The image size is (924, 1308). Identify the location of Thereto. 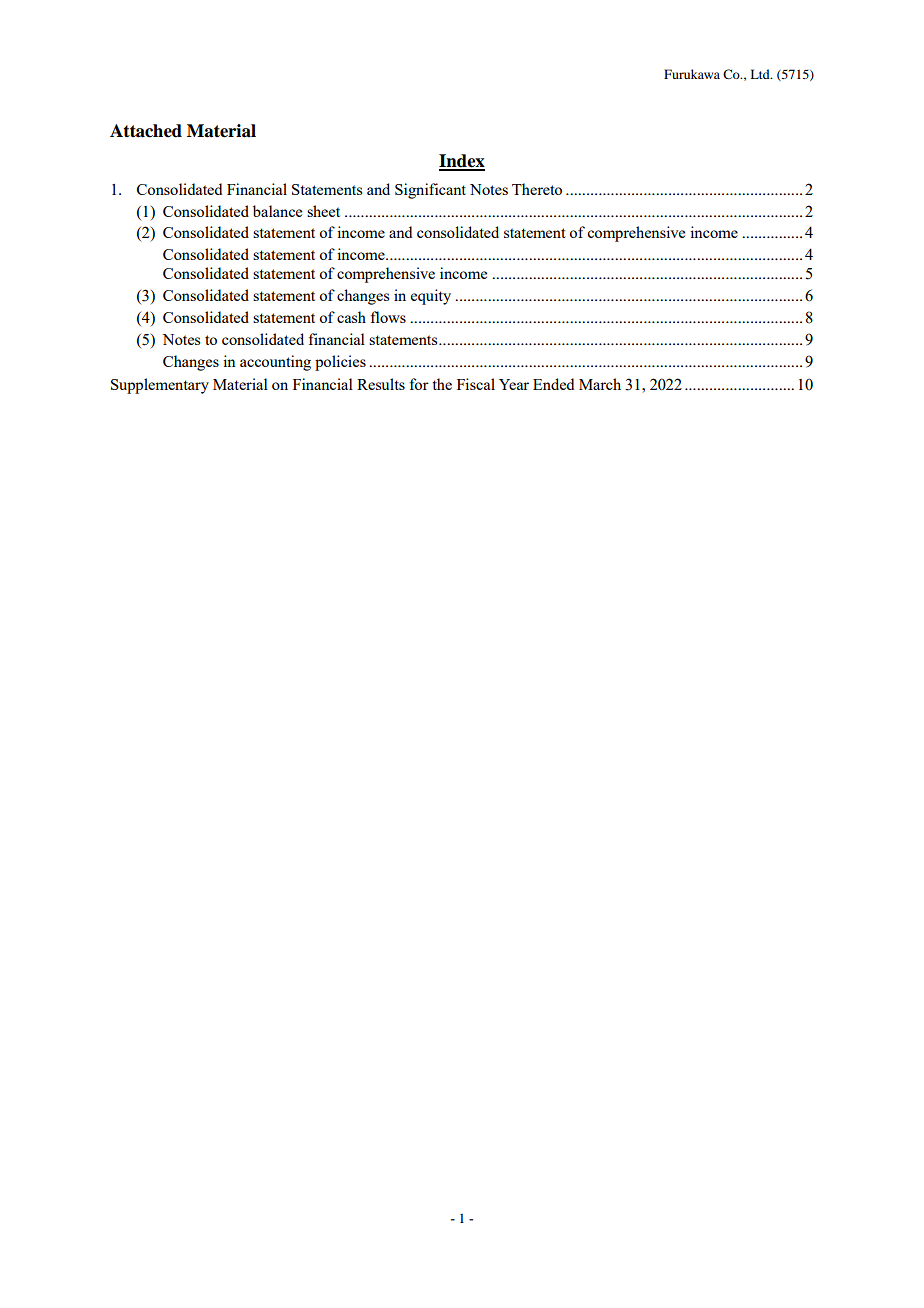
(537, 189).
